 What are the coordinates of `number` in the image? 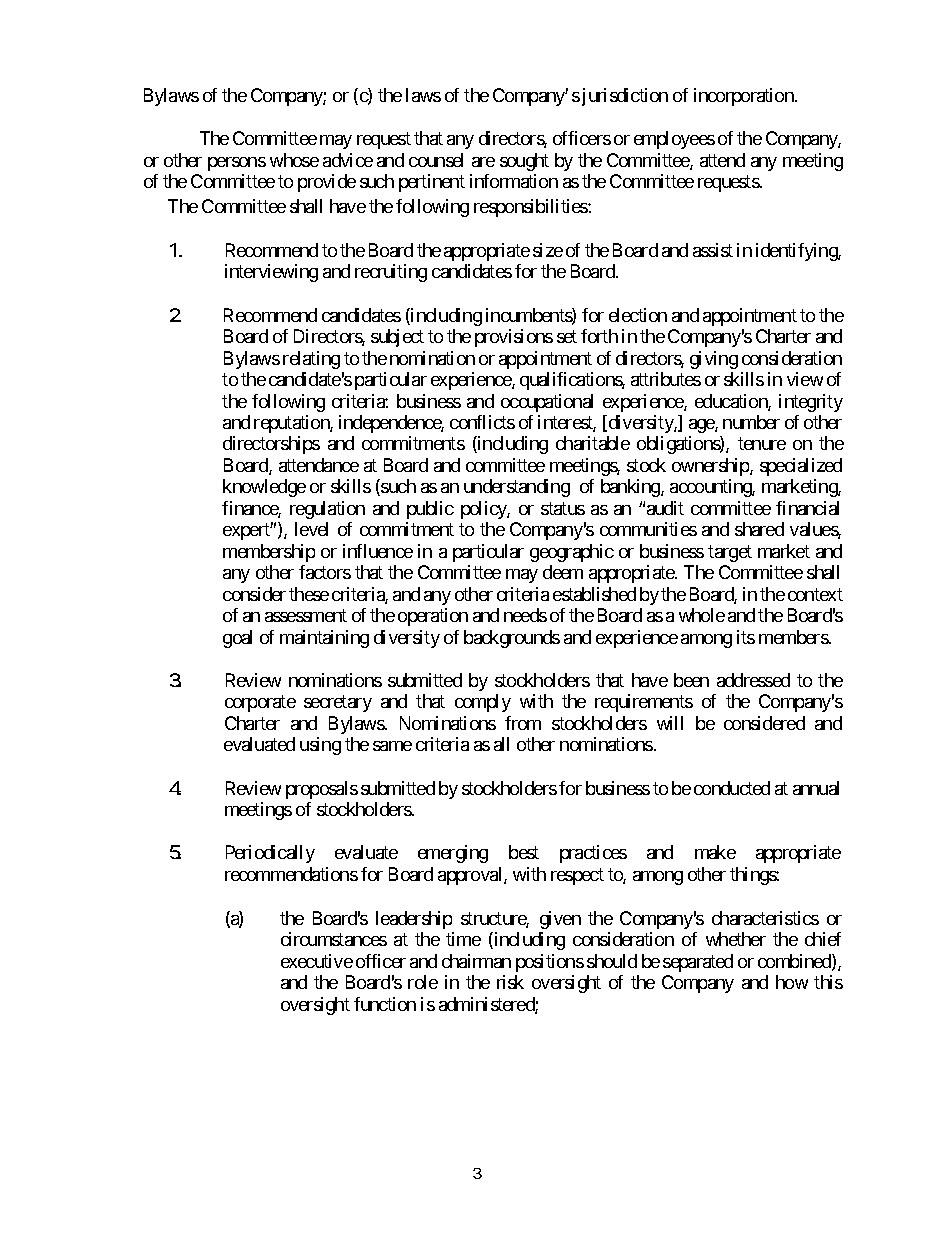 It's located at (751, 422).
